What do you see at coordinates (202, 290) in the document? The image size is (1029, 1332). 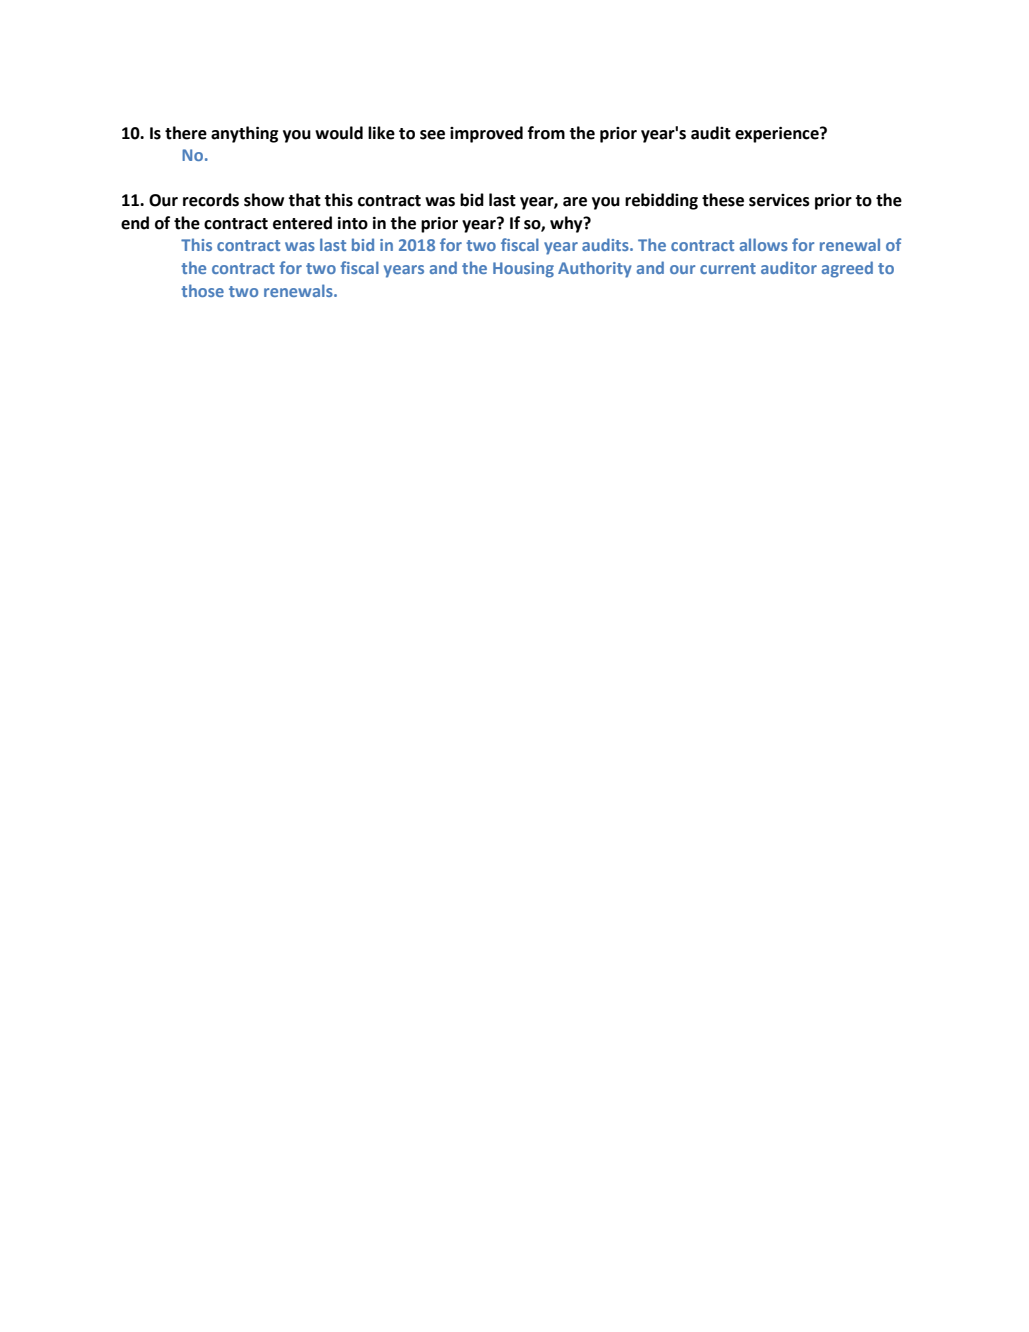 I see `those` at bounding box center [202, 290].
